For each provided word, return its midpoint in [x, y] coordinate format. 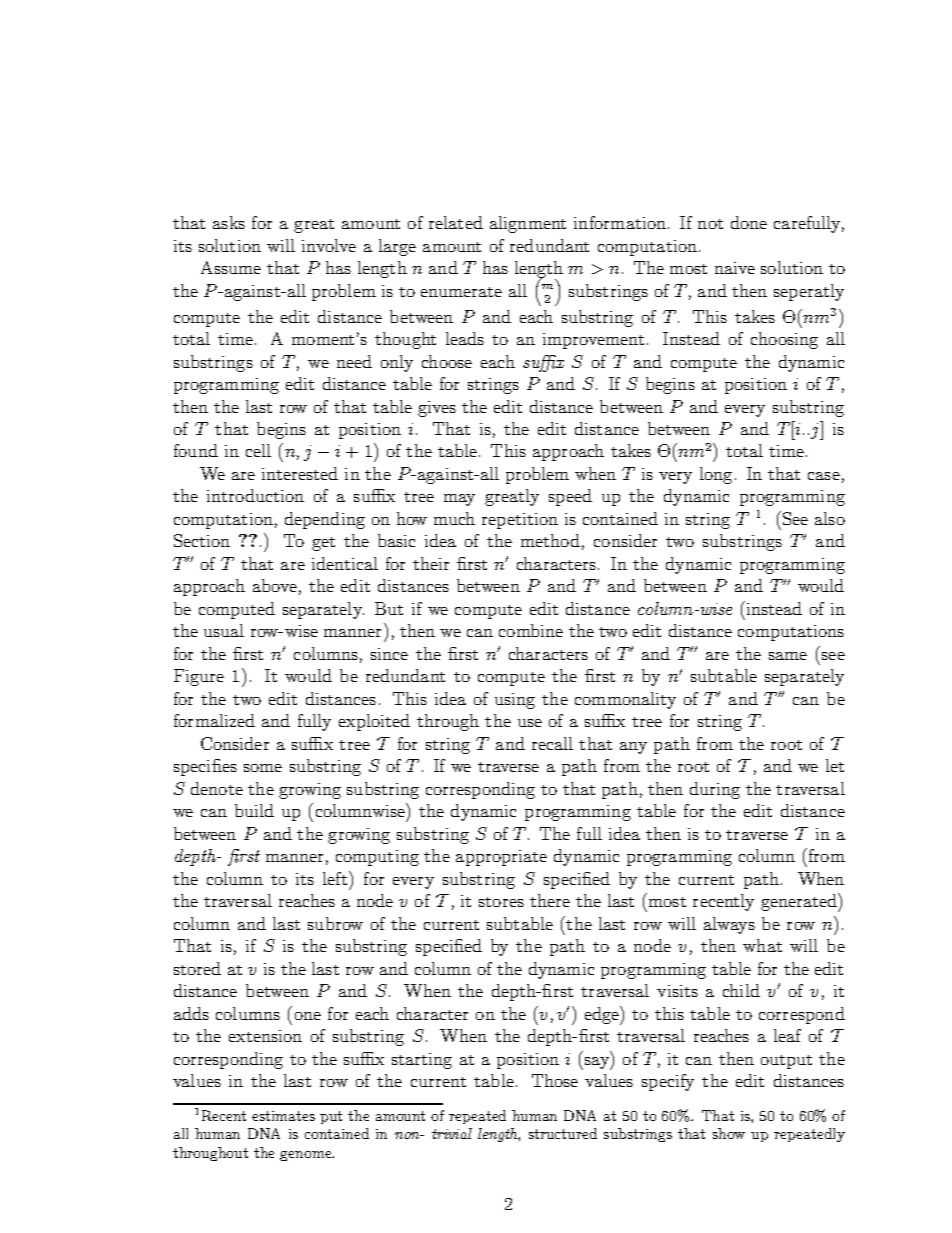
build [254, 810]
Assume [231, 267]
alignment [528, 224]
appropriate [501, 858]
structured [563, 1133]
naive [735, 268]
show [729, 1133]
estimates [283, 1116]
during [715, 790]
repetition [520, 521]
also [830, 518]
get [323, 544]
